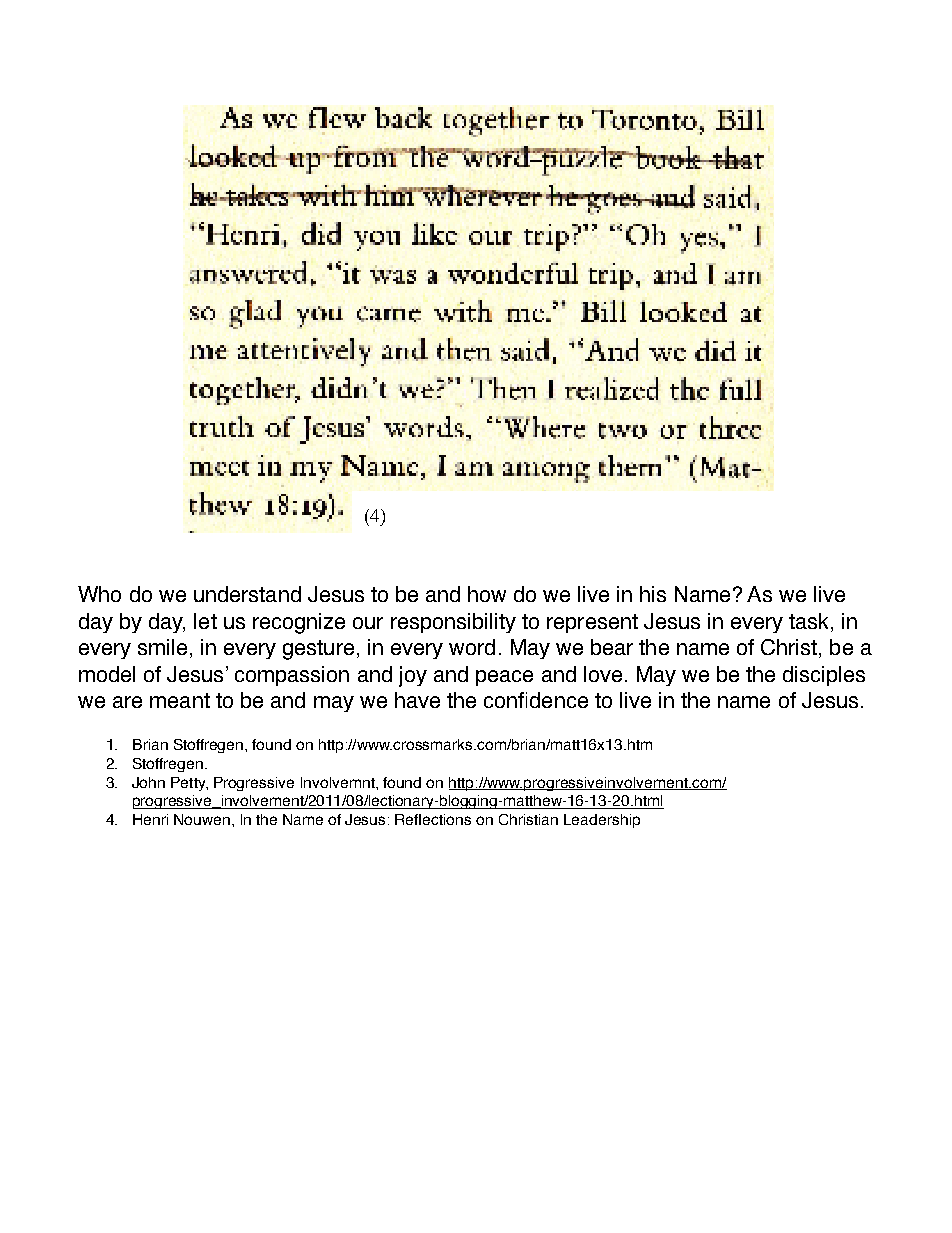  Describe the element at coordinates (824, 676) in the page. I see `disciples` at that location.
